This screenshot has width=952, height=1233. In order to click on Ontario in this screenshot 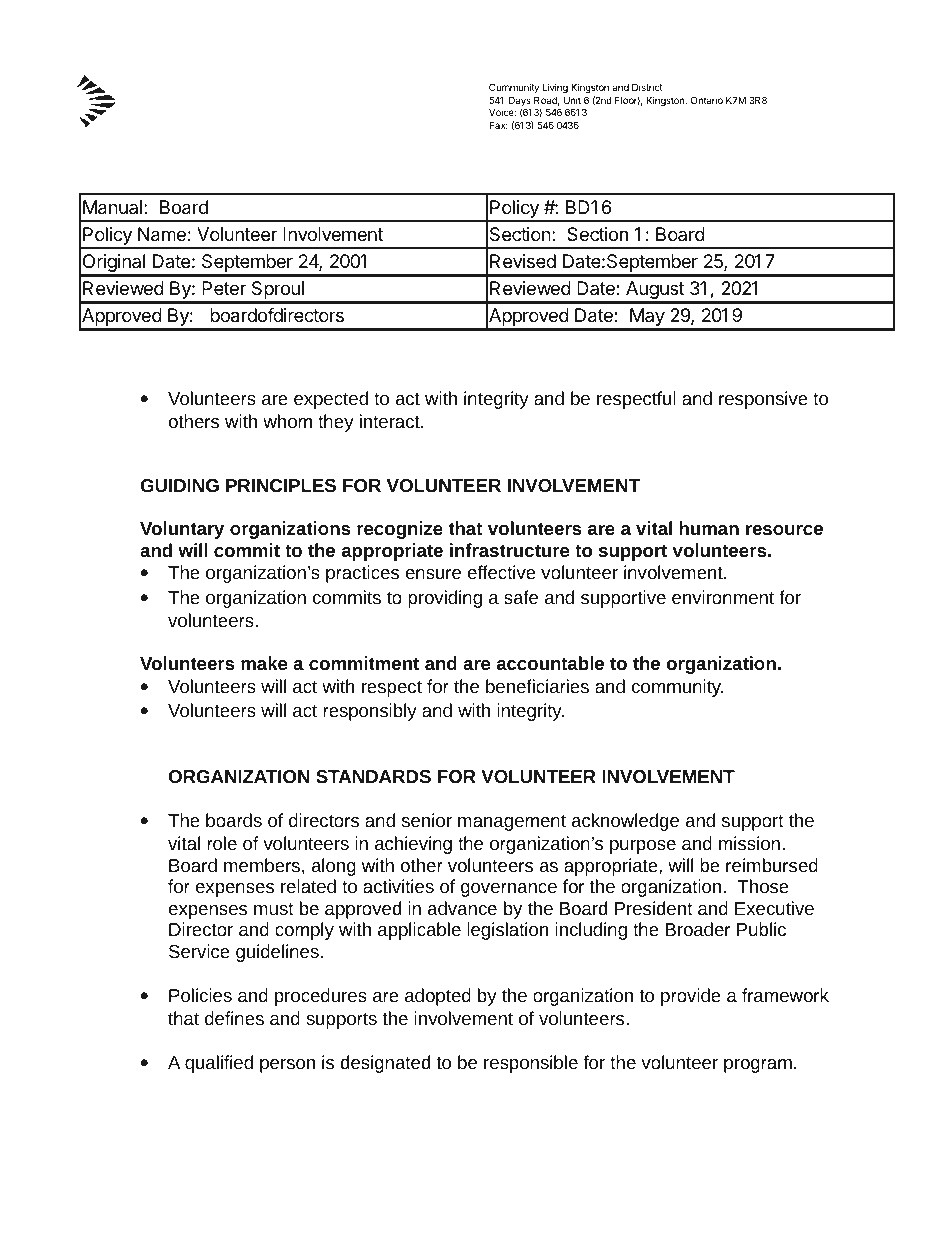, I will do `click(707, 100)`.
